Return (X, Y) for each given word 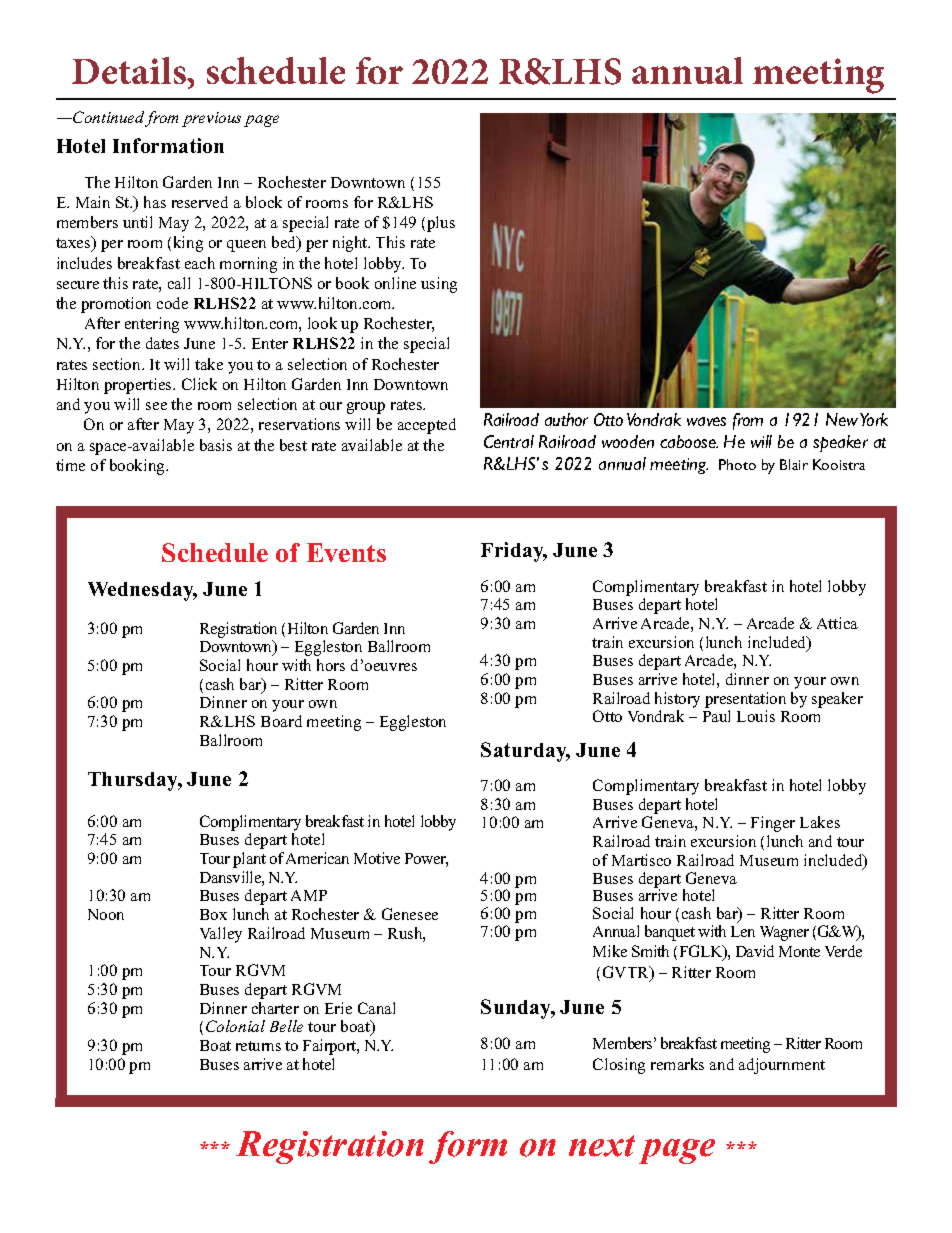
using (439, 285)
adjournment (782, 1066)
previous (211, 119)
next (602, 1146)
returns (258, 1046)
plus (441, 224)
